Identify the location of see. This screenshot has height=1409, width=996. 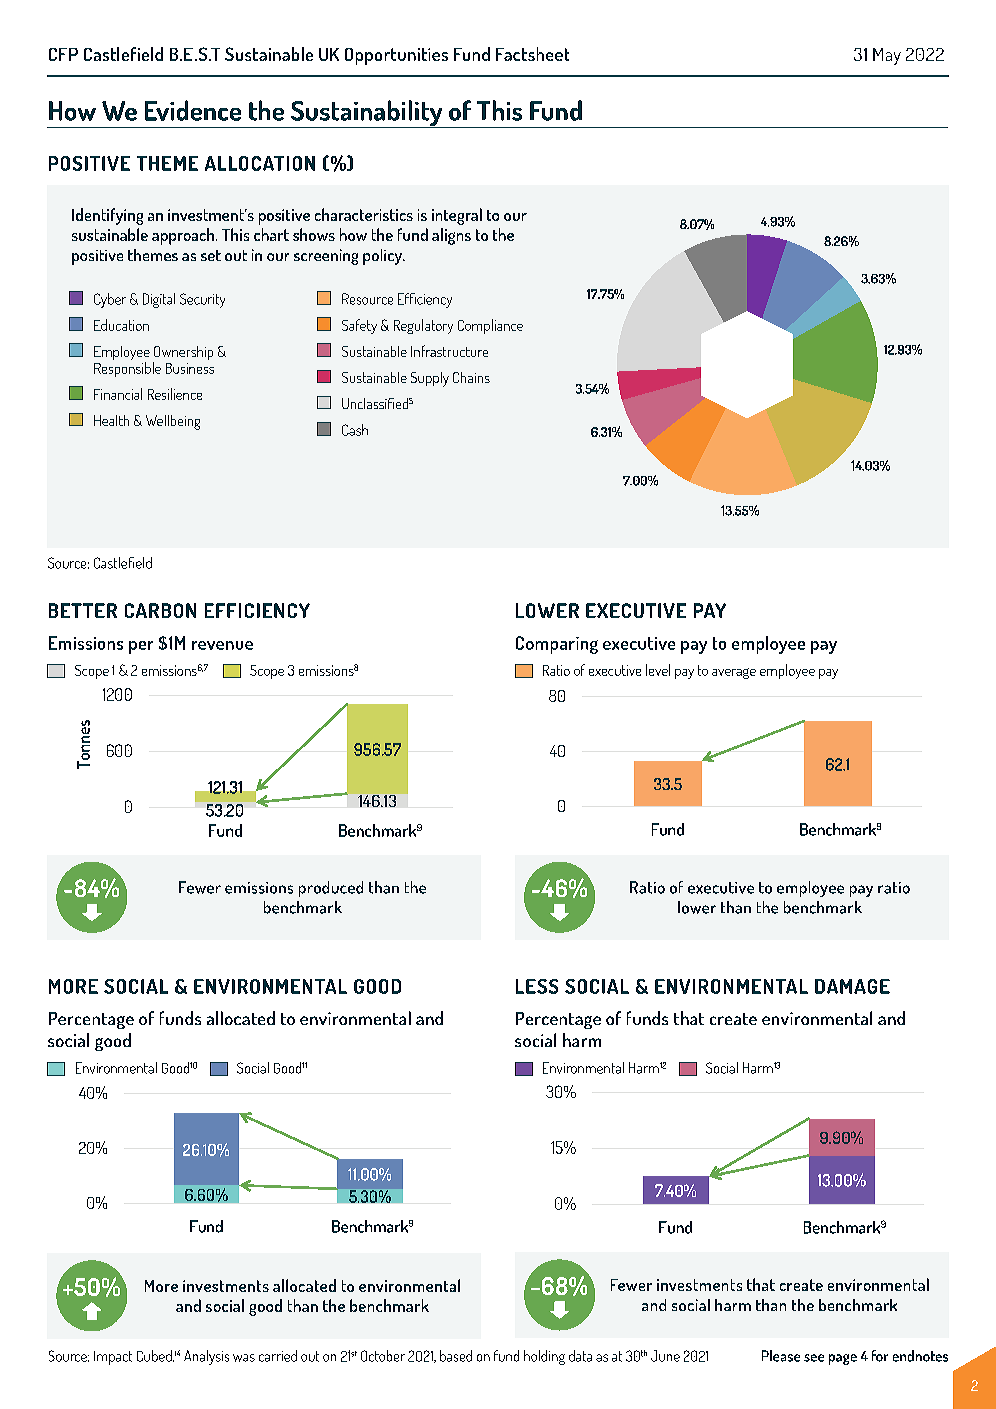
(814, 1358).
